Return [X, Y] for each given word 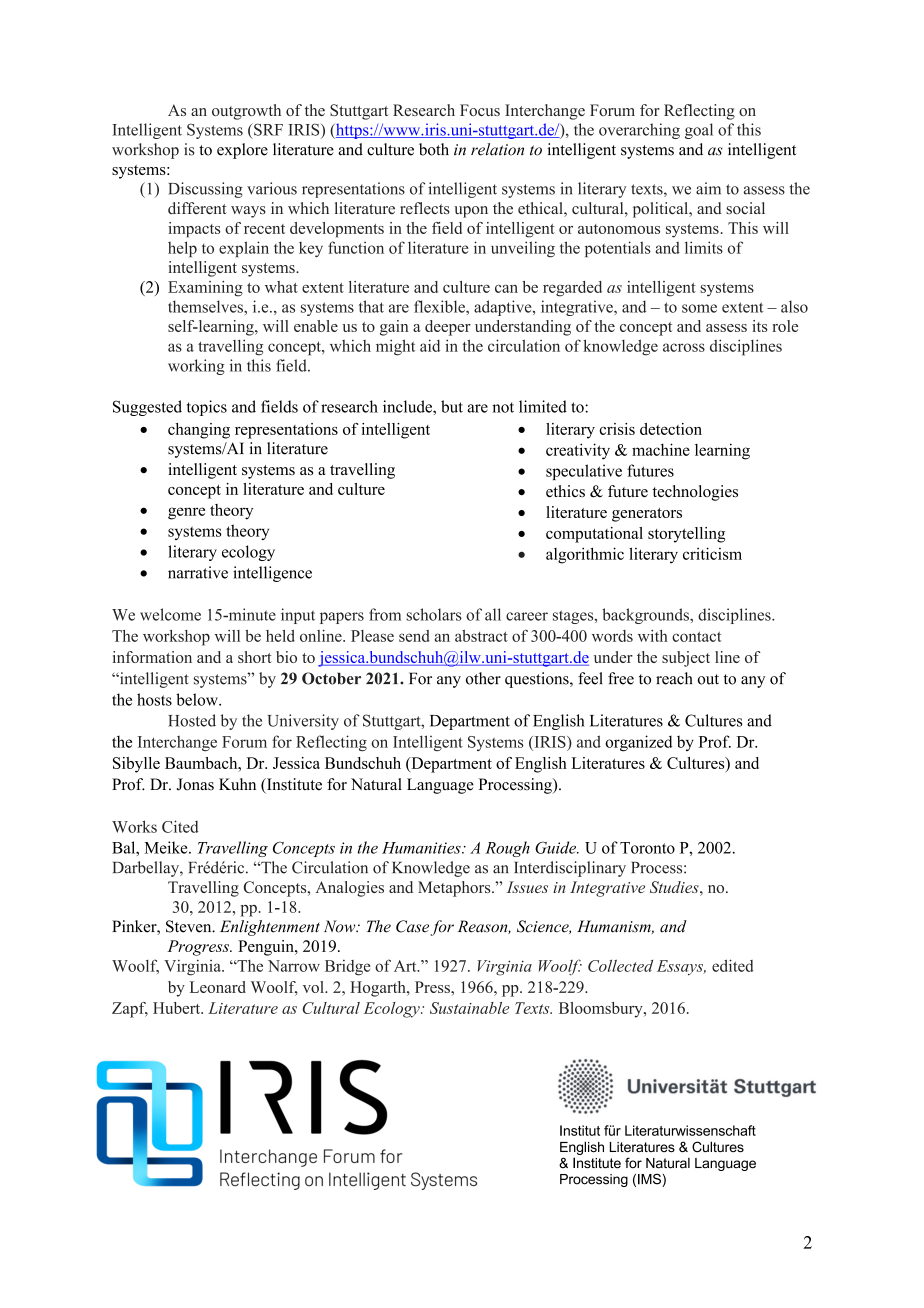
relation [497, 149]
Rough [507, 849]
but [452, 406]
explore [242, 151]
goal [699, 131]
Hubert [178, 1008]
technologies [695, 493]
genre [186, 513]
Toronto [647, 848]
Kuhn [237, 784]
